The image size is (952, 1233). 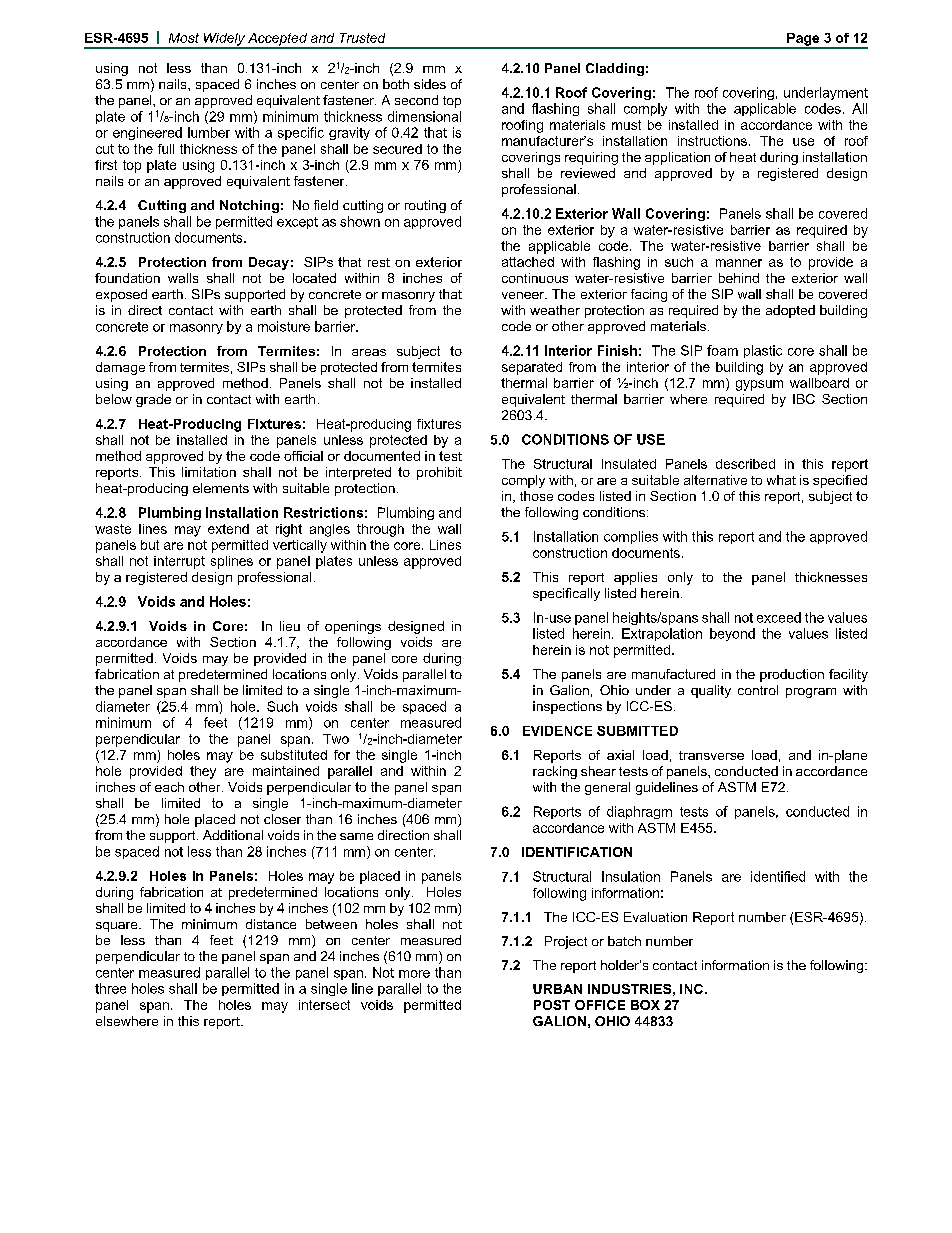 I want to click on Most, so click(x=184, y=38).
